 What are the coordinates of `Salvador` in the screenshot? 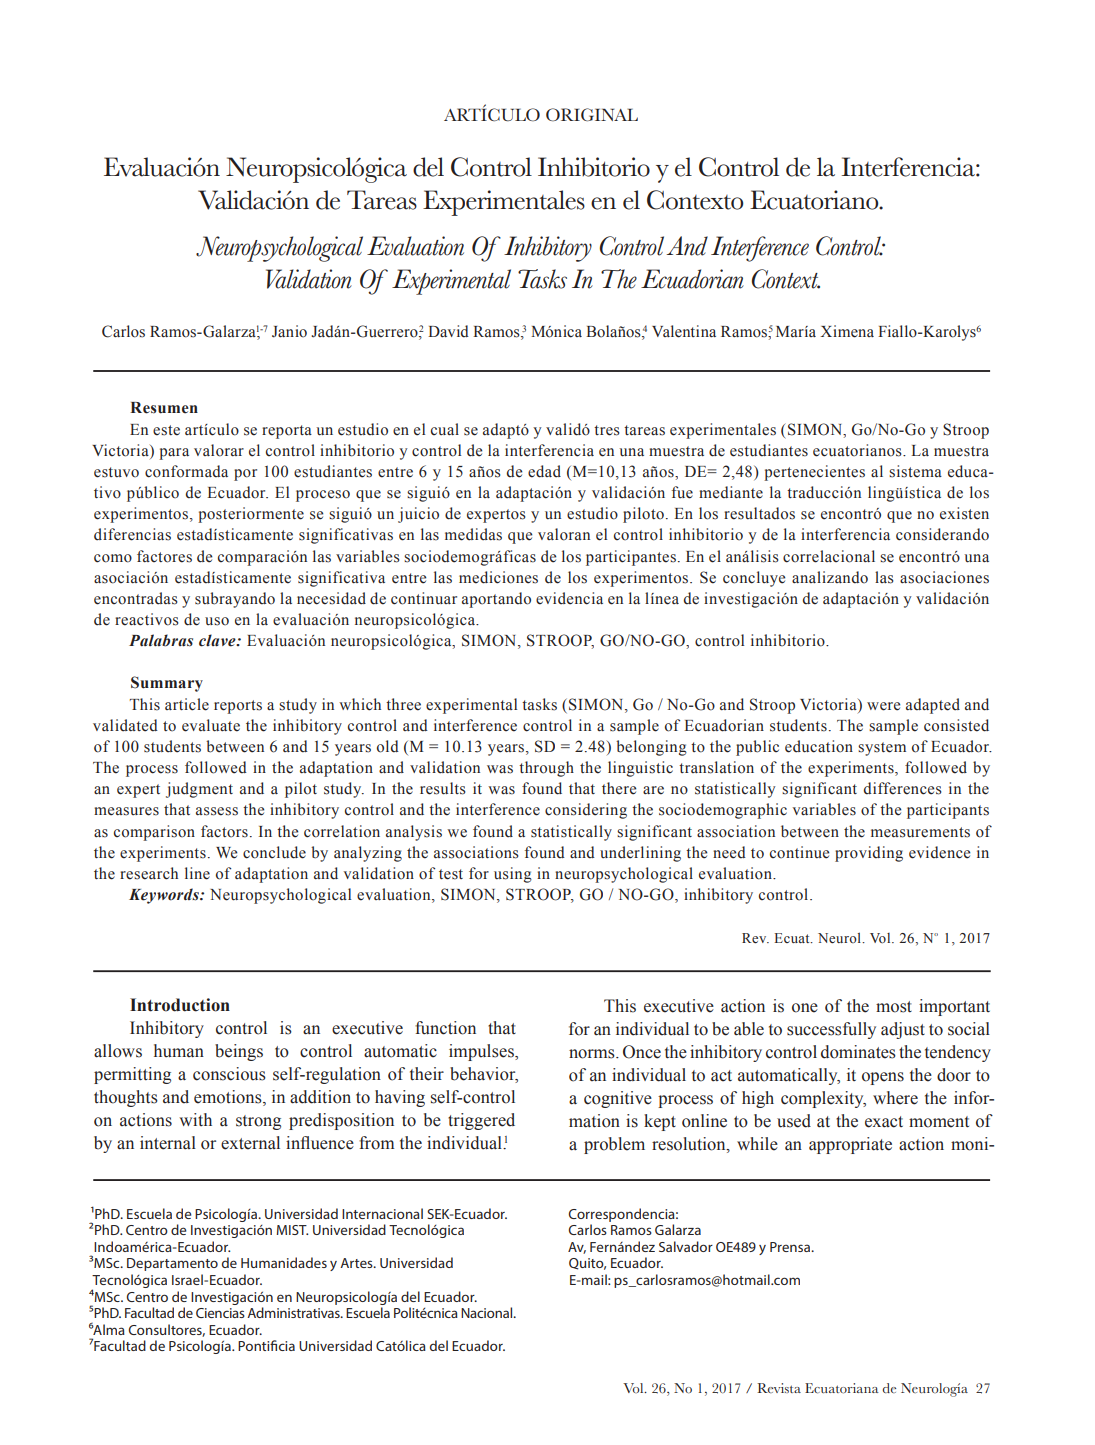 It's located at (686, 1246).
